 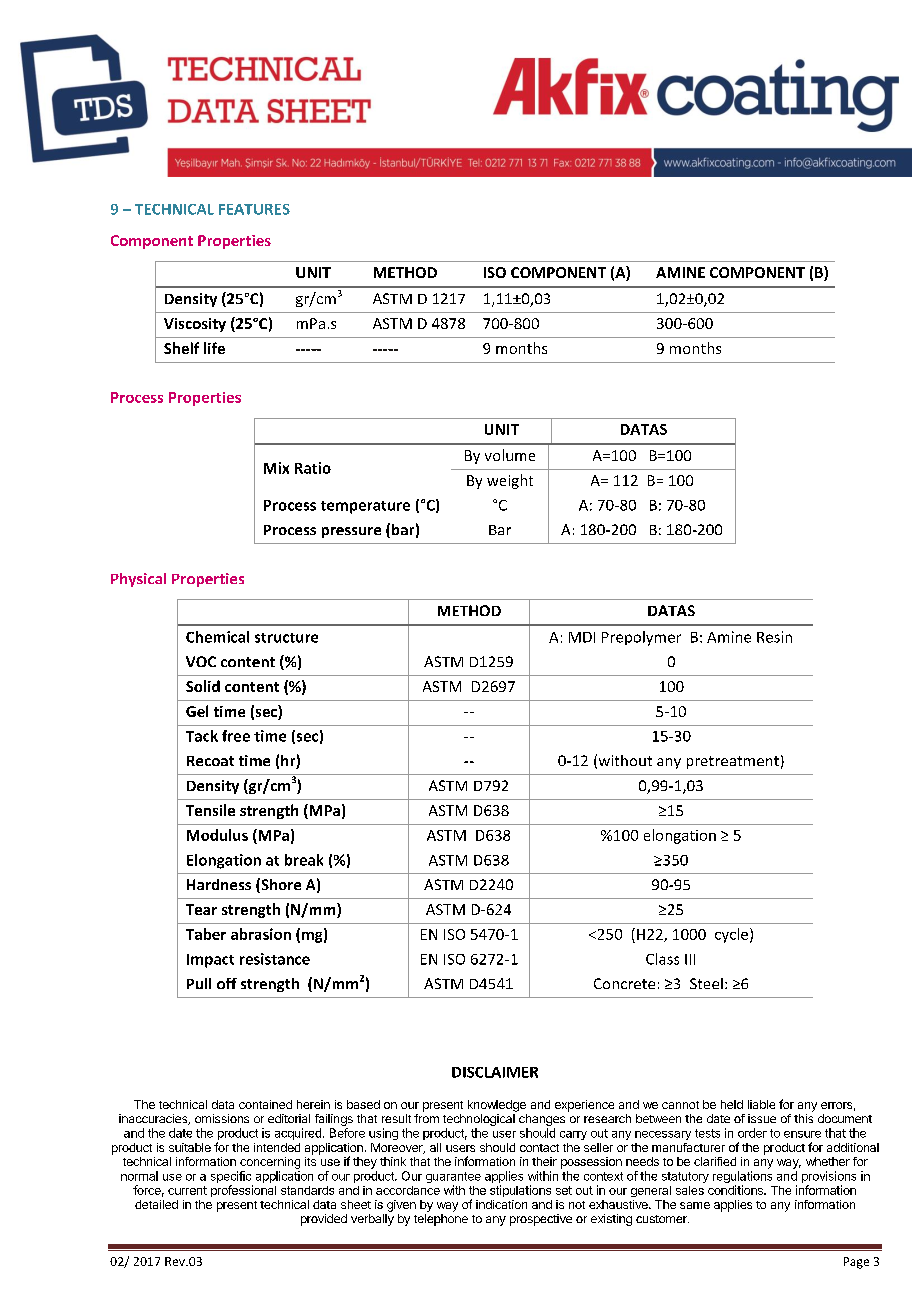 What do you see at coordinates (495, 1072) in the screenshot?
I see `DISCLAIMER` at bounding box center [495, 1072].
